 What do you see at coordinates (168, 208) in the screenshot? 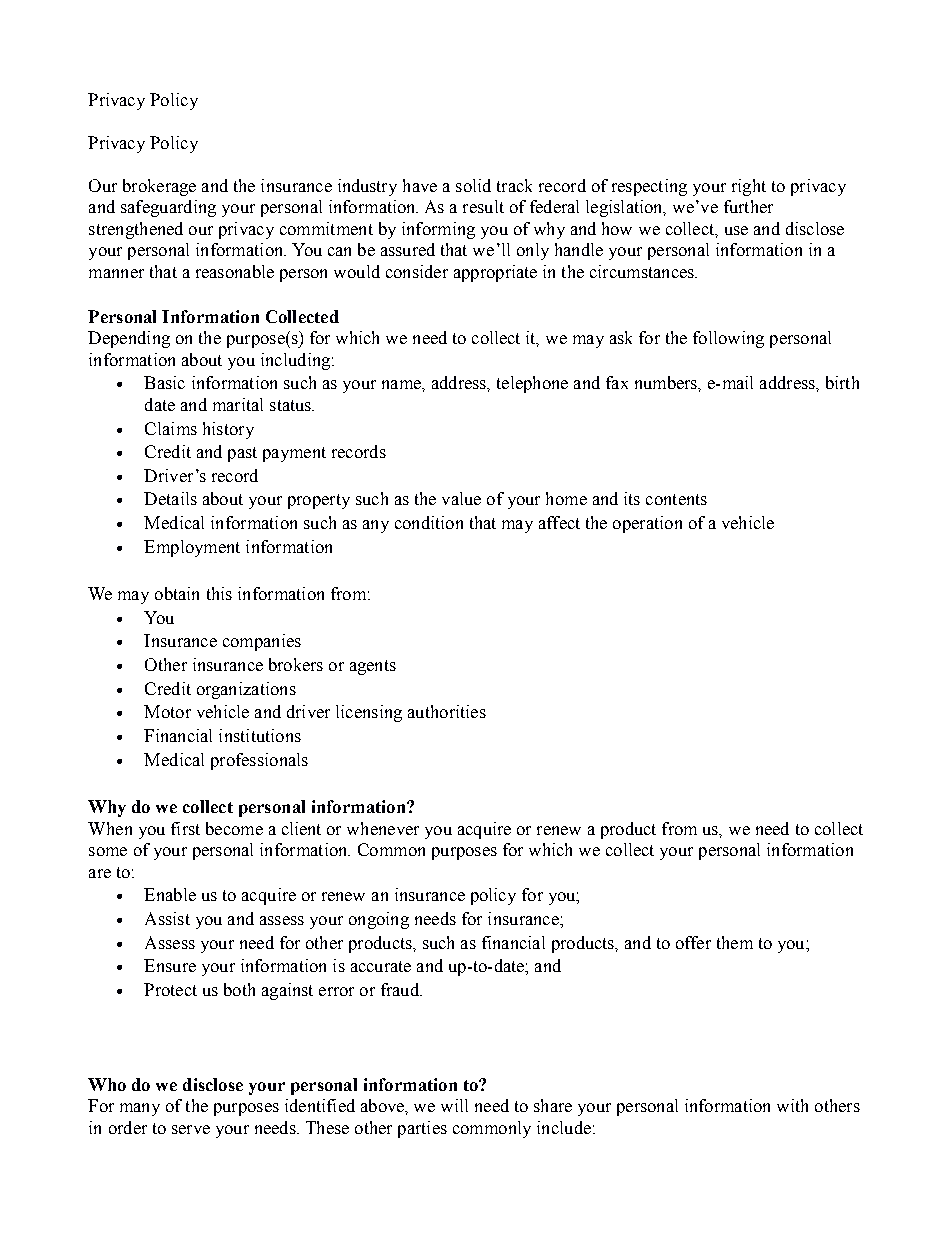
I see `safeguarding` at bounding box center [168, 208].
